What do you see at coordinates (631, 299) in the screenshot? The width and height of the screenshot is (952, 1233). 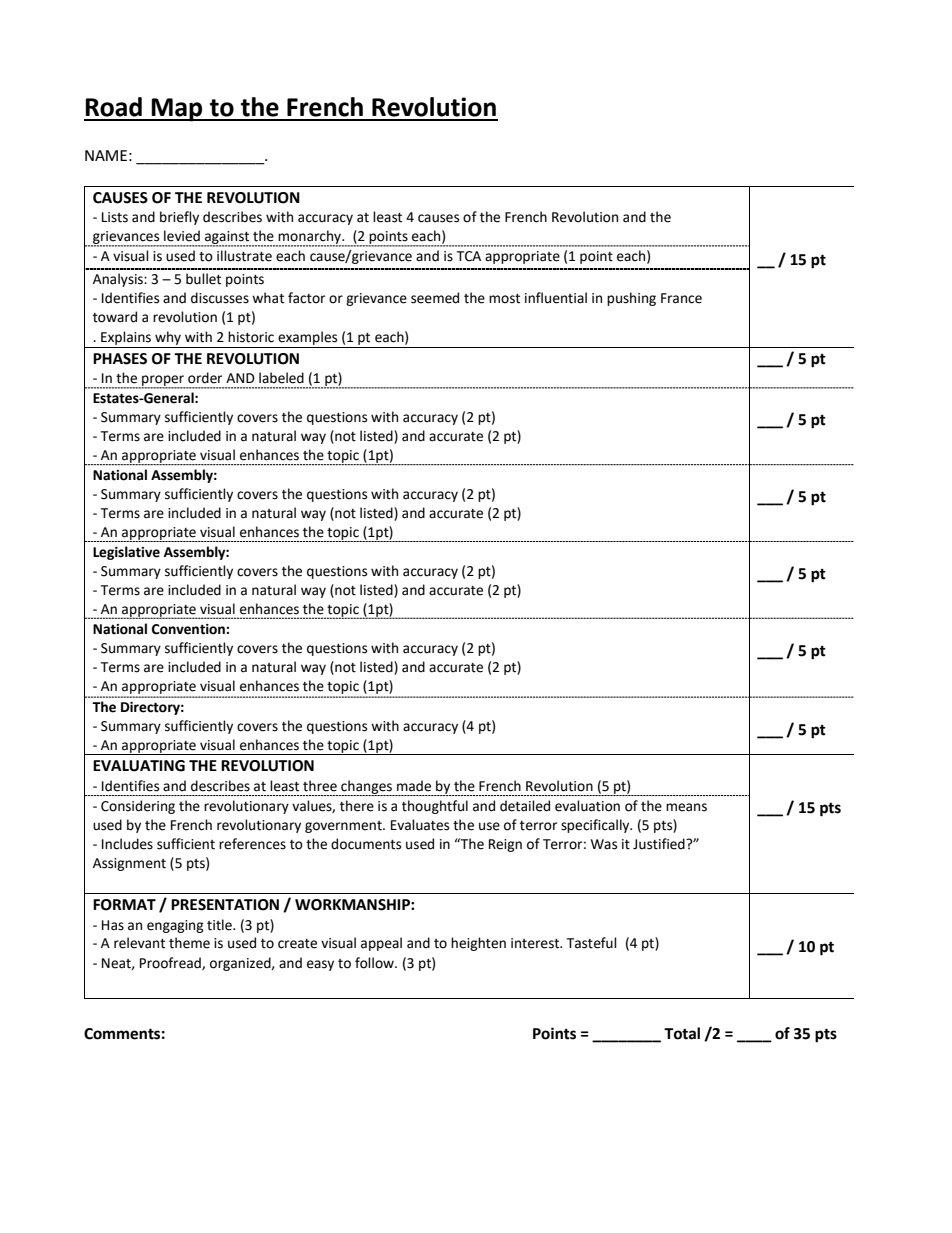 I see `pushing` at bounding box center [631, 299].
